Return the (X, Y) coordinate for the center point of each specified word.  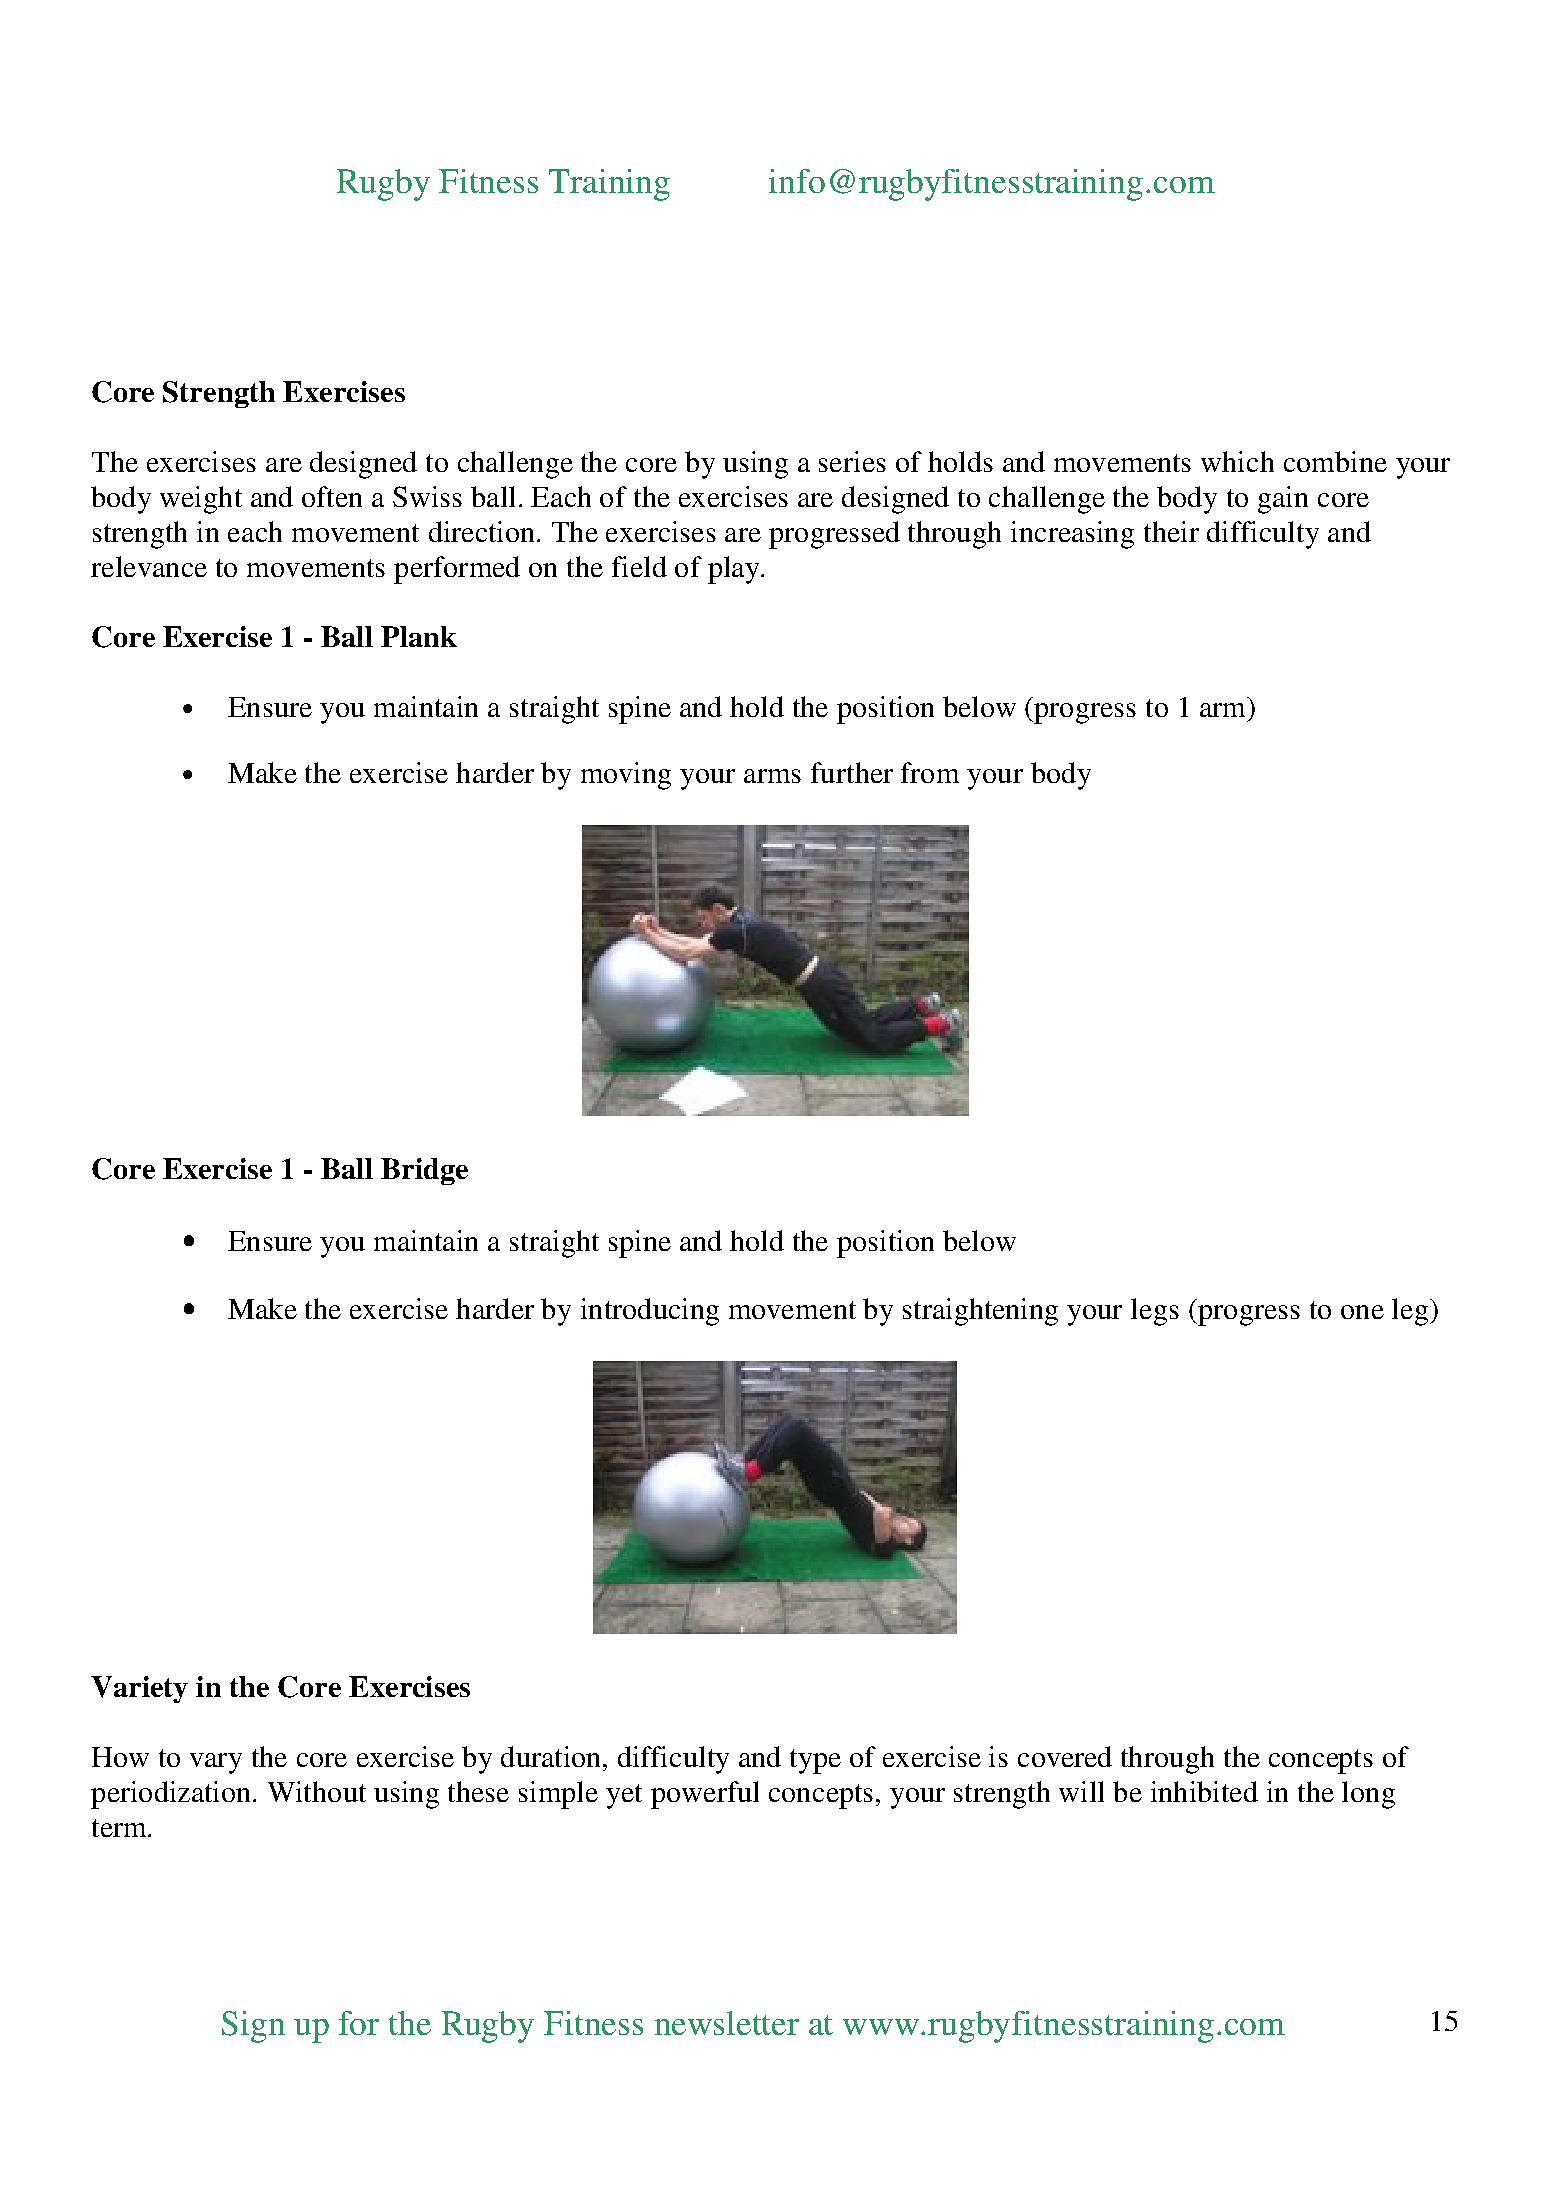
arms (772, 776)
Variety (139, 1689)
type (815, 1761)
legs (1155, 1312)
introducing (650, 1312)
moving (626, 776)
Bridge (424, 1171)
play (735, 570)
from (930, 772)
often (332, 496)
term (120, 1828)
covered (1065, 1756)
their (1171, 531)
